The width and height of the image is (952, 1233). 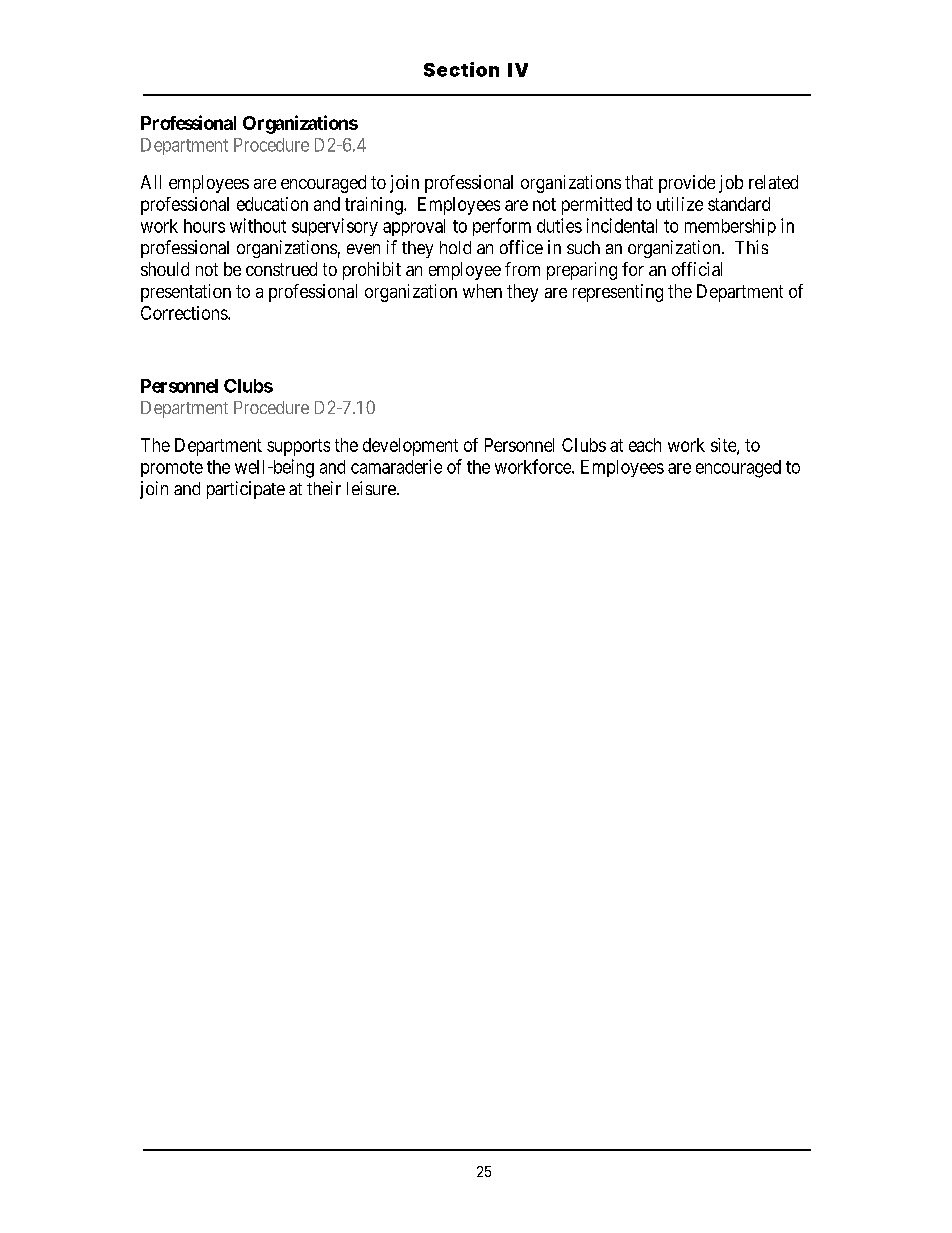 I want to click on Section, so click(x=461, y=69).
